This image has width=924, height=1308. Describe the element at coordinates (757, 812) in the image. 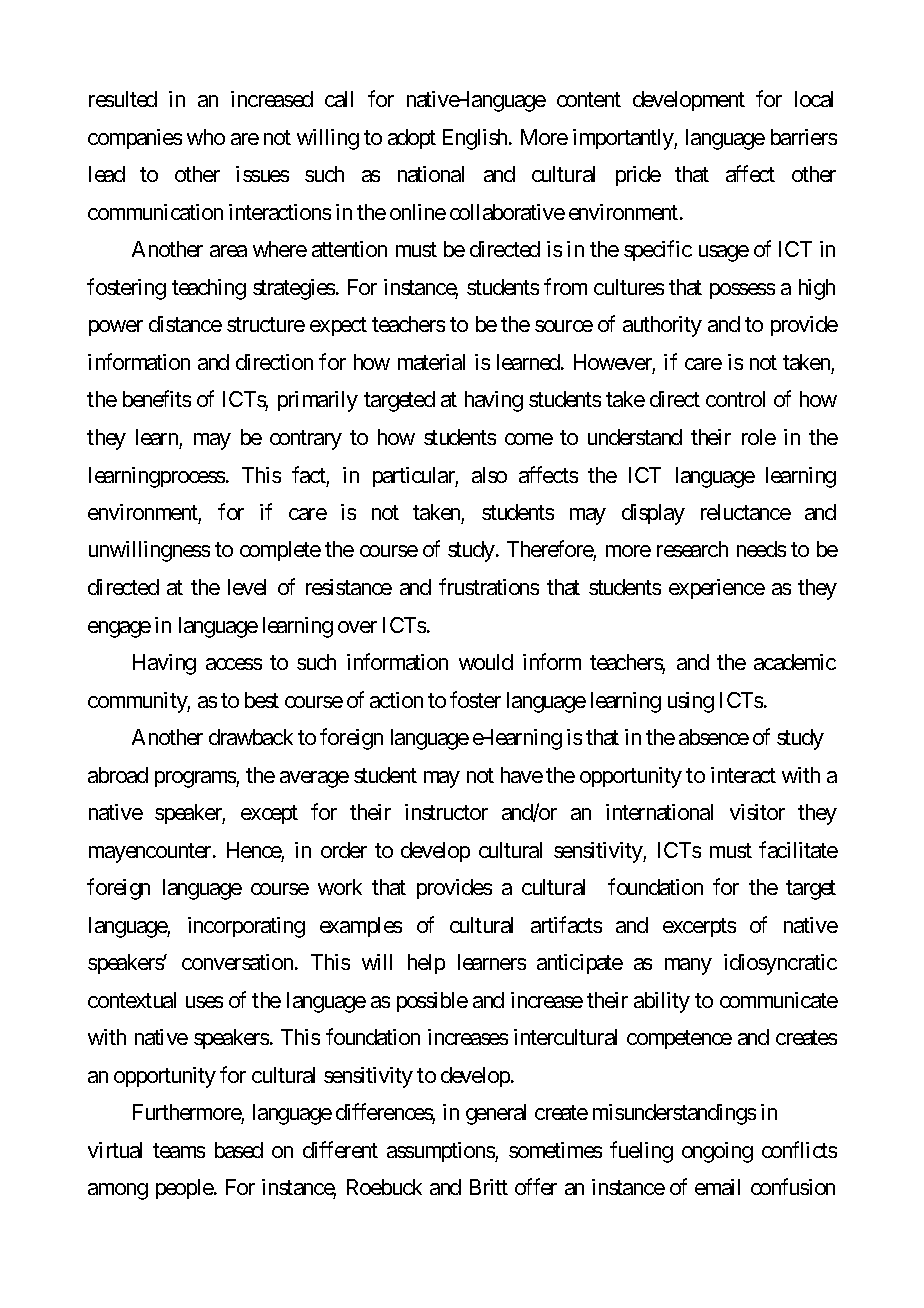

I see `visitor` at that location.
